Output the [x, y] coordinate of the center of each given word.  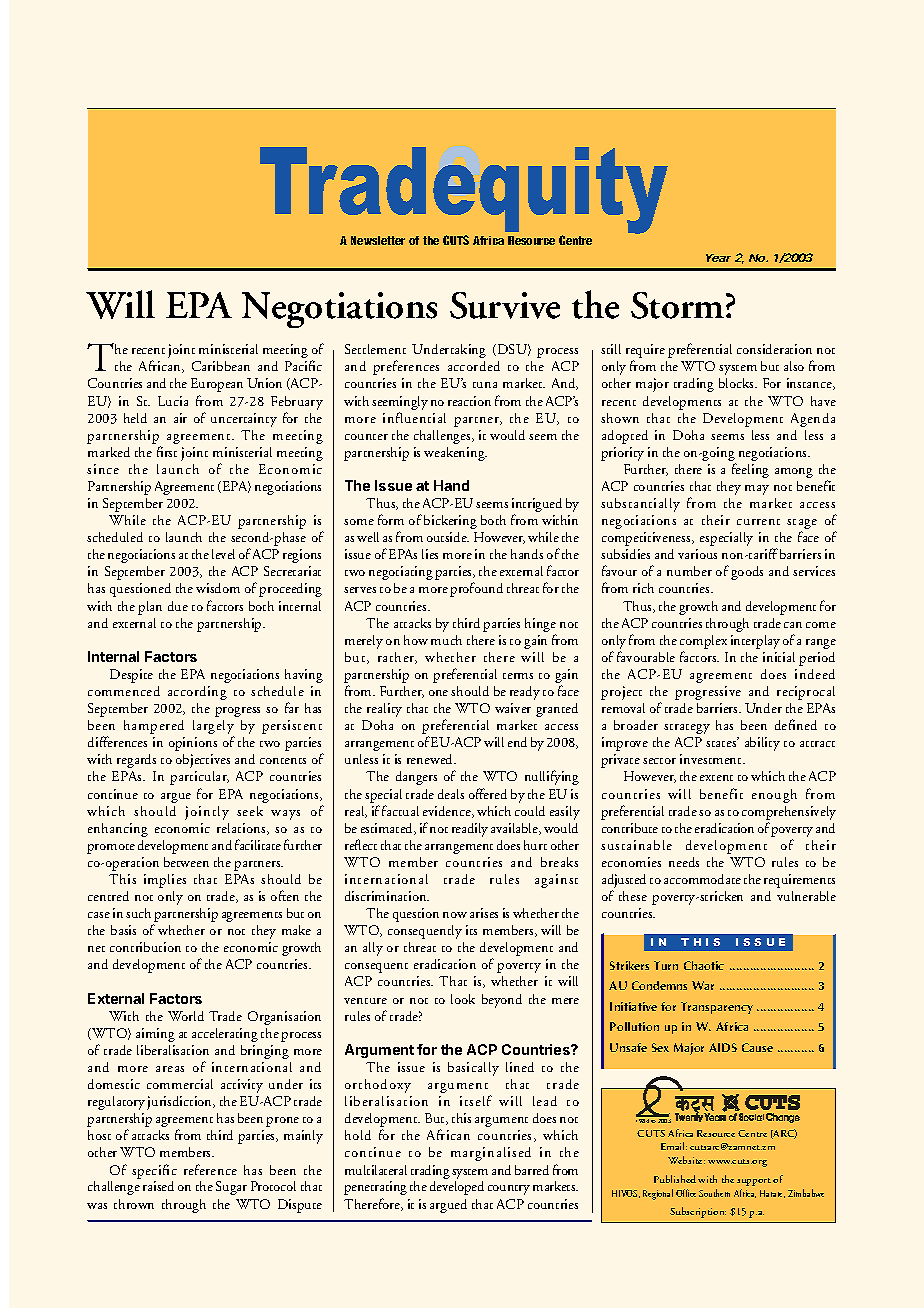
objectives [203, 761]
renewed [431, 759]
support [754, 1182]
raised [158, 1186]
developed [457, 1188]
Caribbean [221, 366]
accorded [474, 366]
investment [712, 759]
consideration [774, 349]
